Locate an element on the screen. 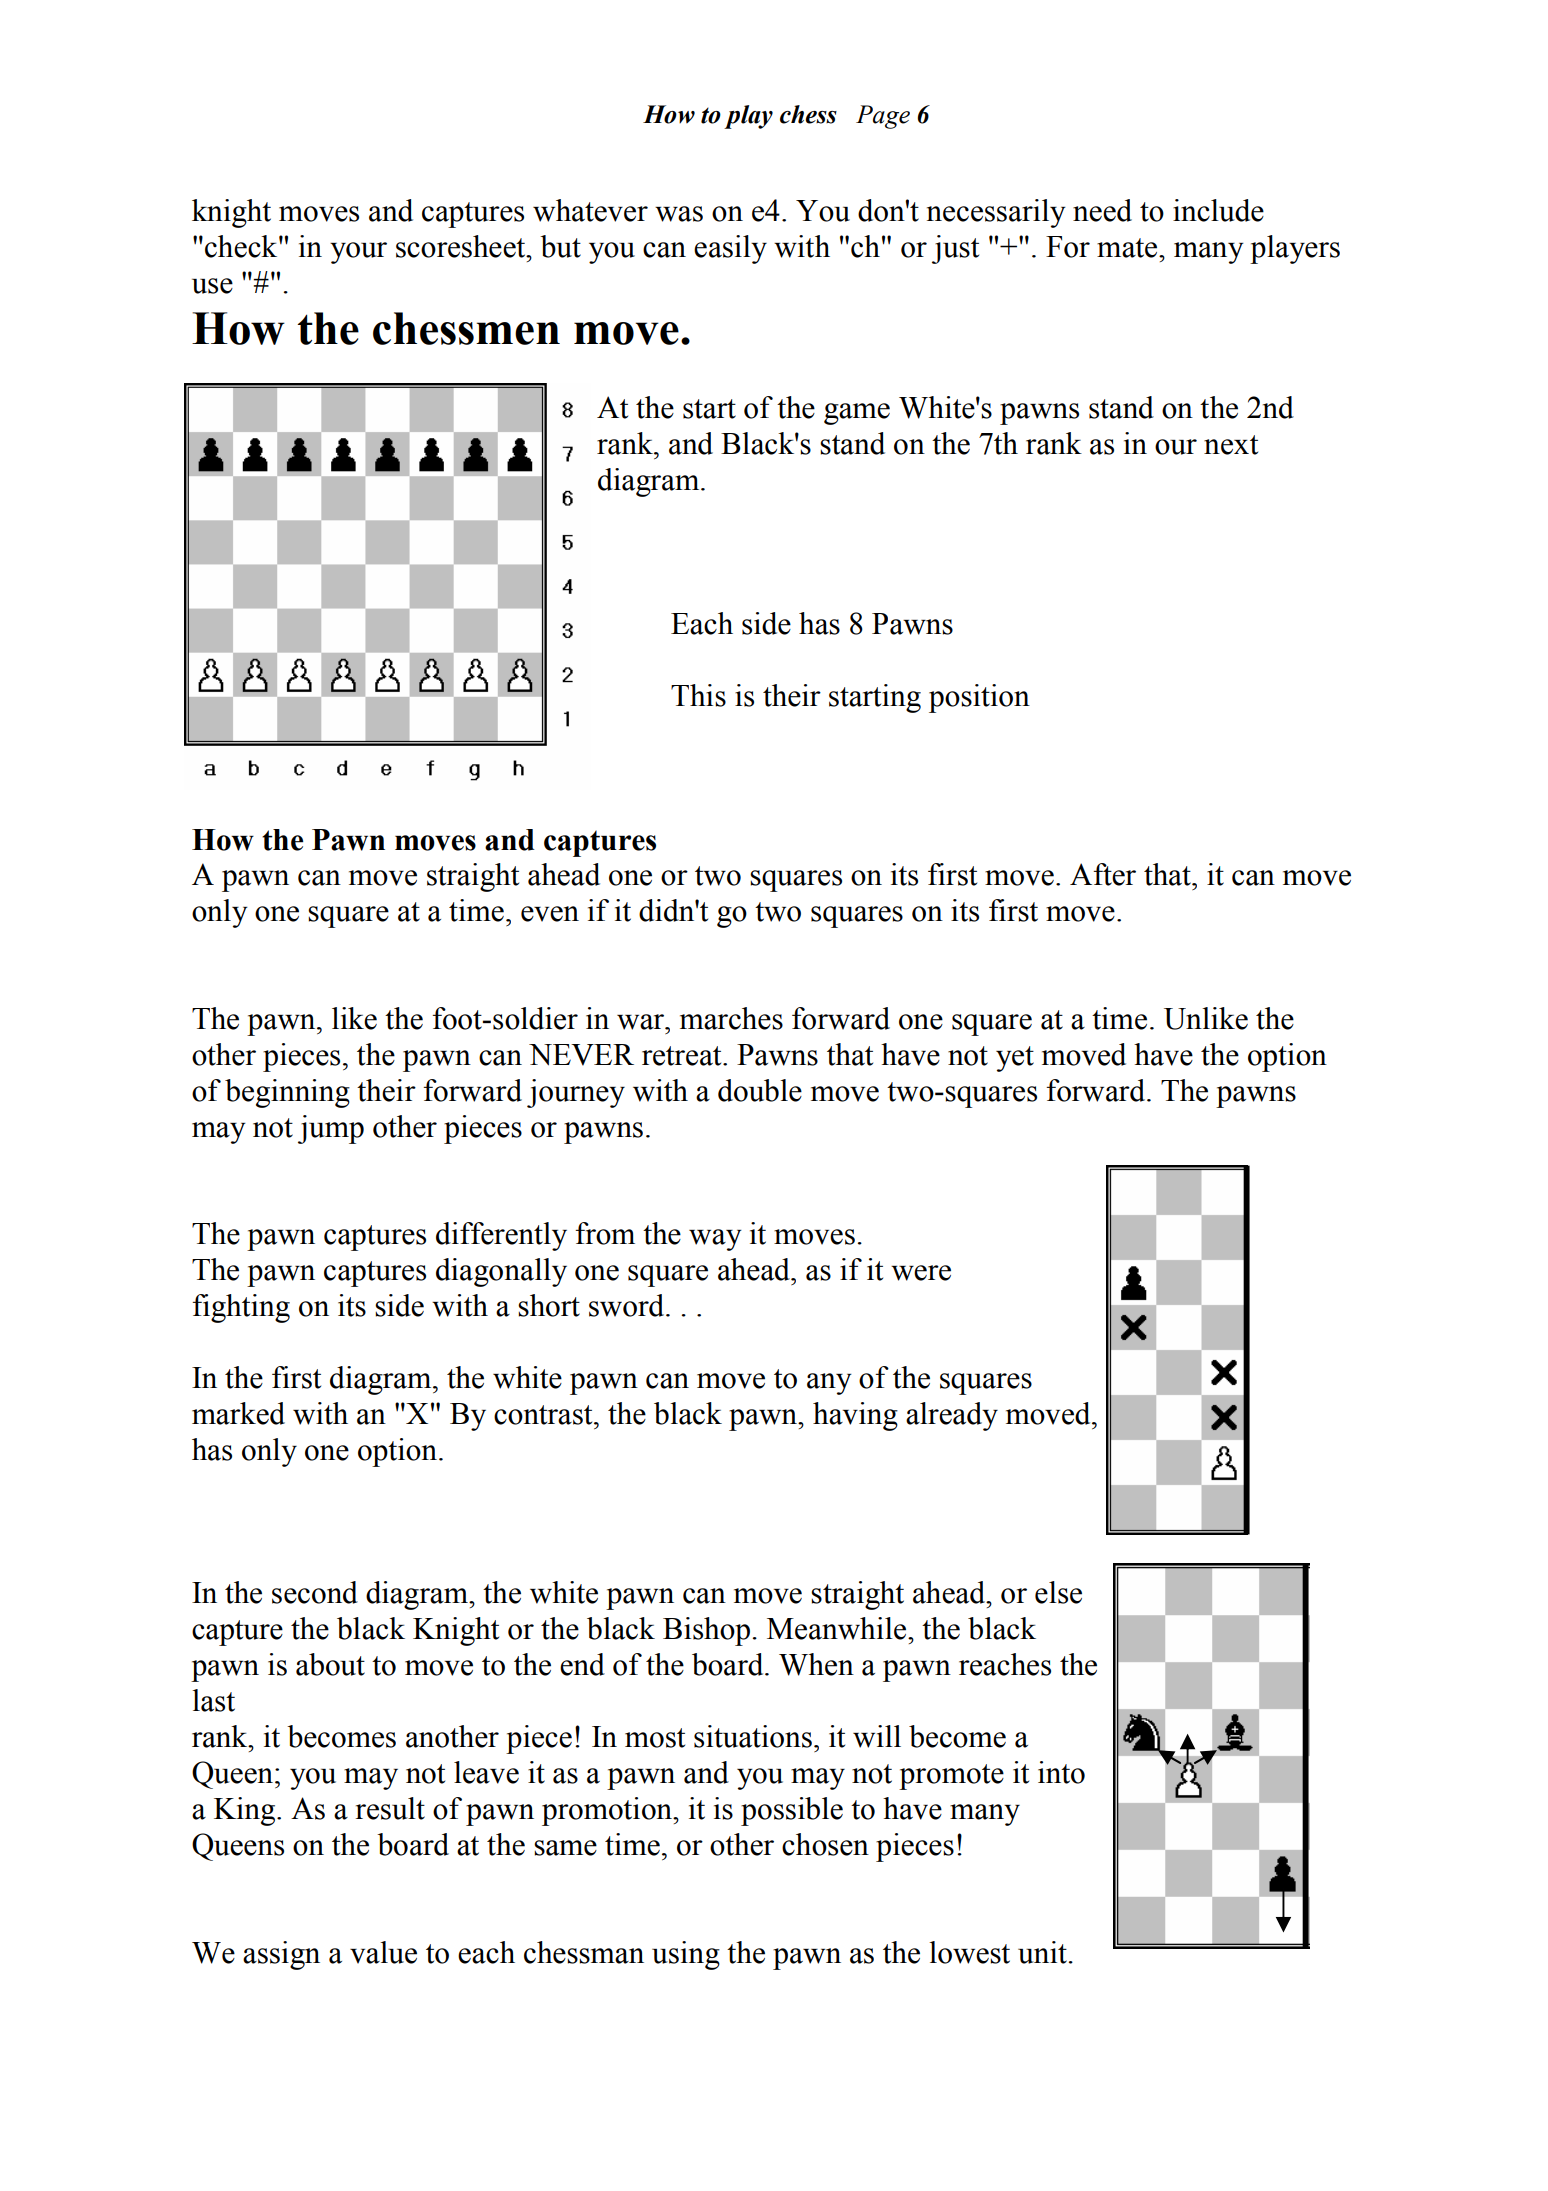 Image resolution: width=1548 pixels, height=2191 pixels. unit is located at coordinates (1042, 1952).
